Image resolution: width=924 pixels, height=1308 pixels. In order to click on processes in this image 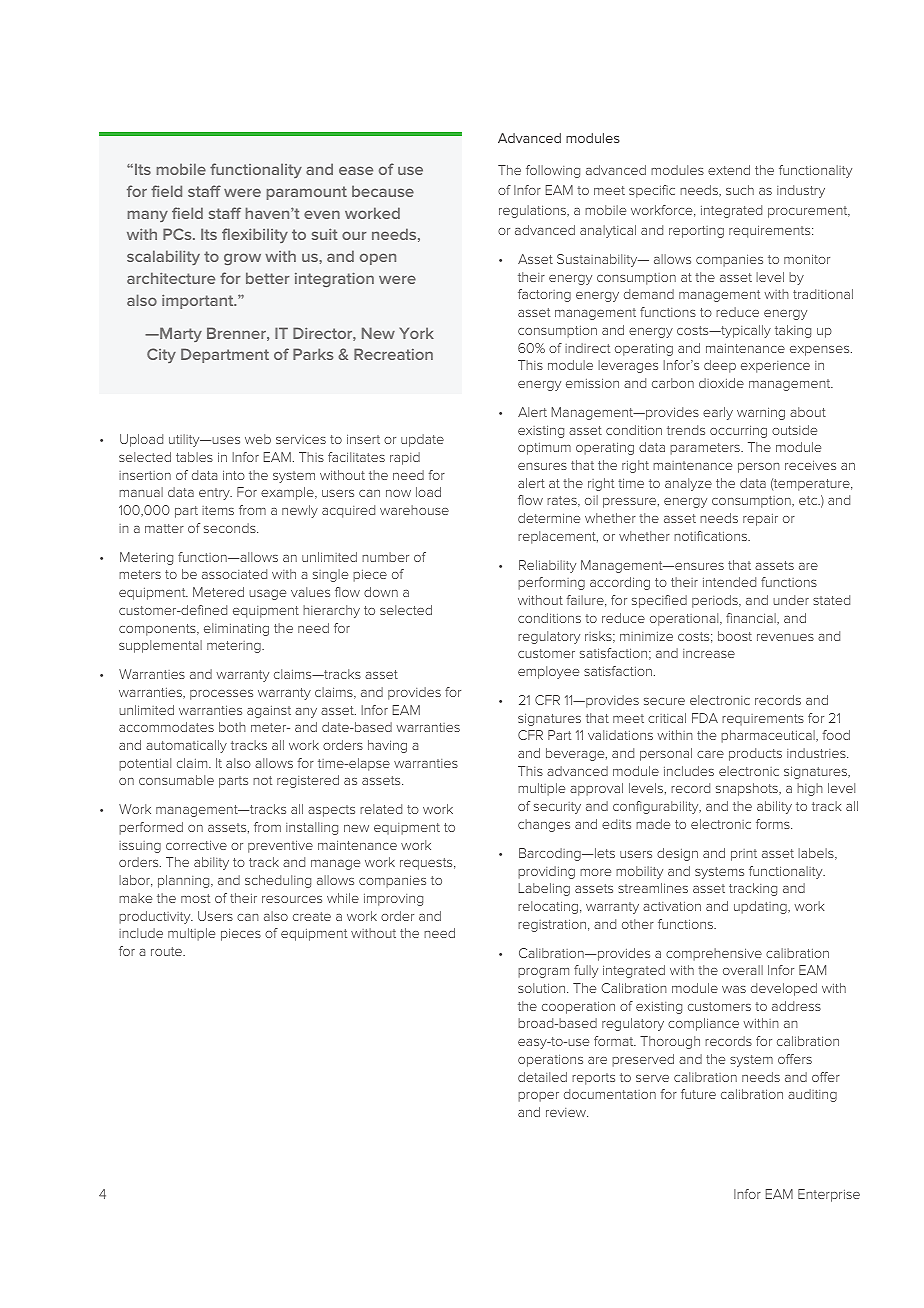, I will do `click(221, 695)`.
